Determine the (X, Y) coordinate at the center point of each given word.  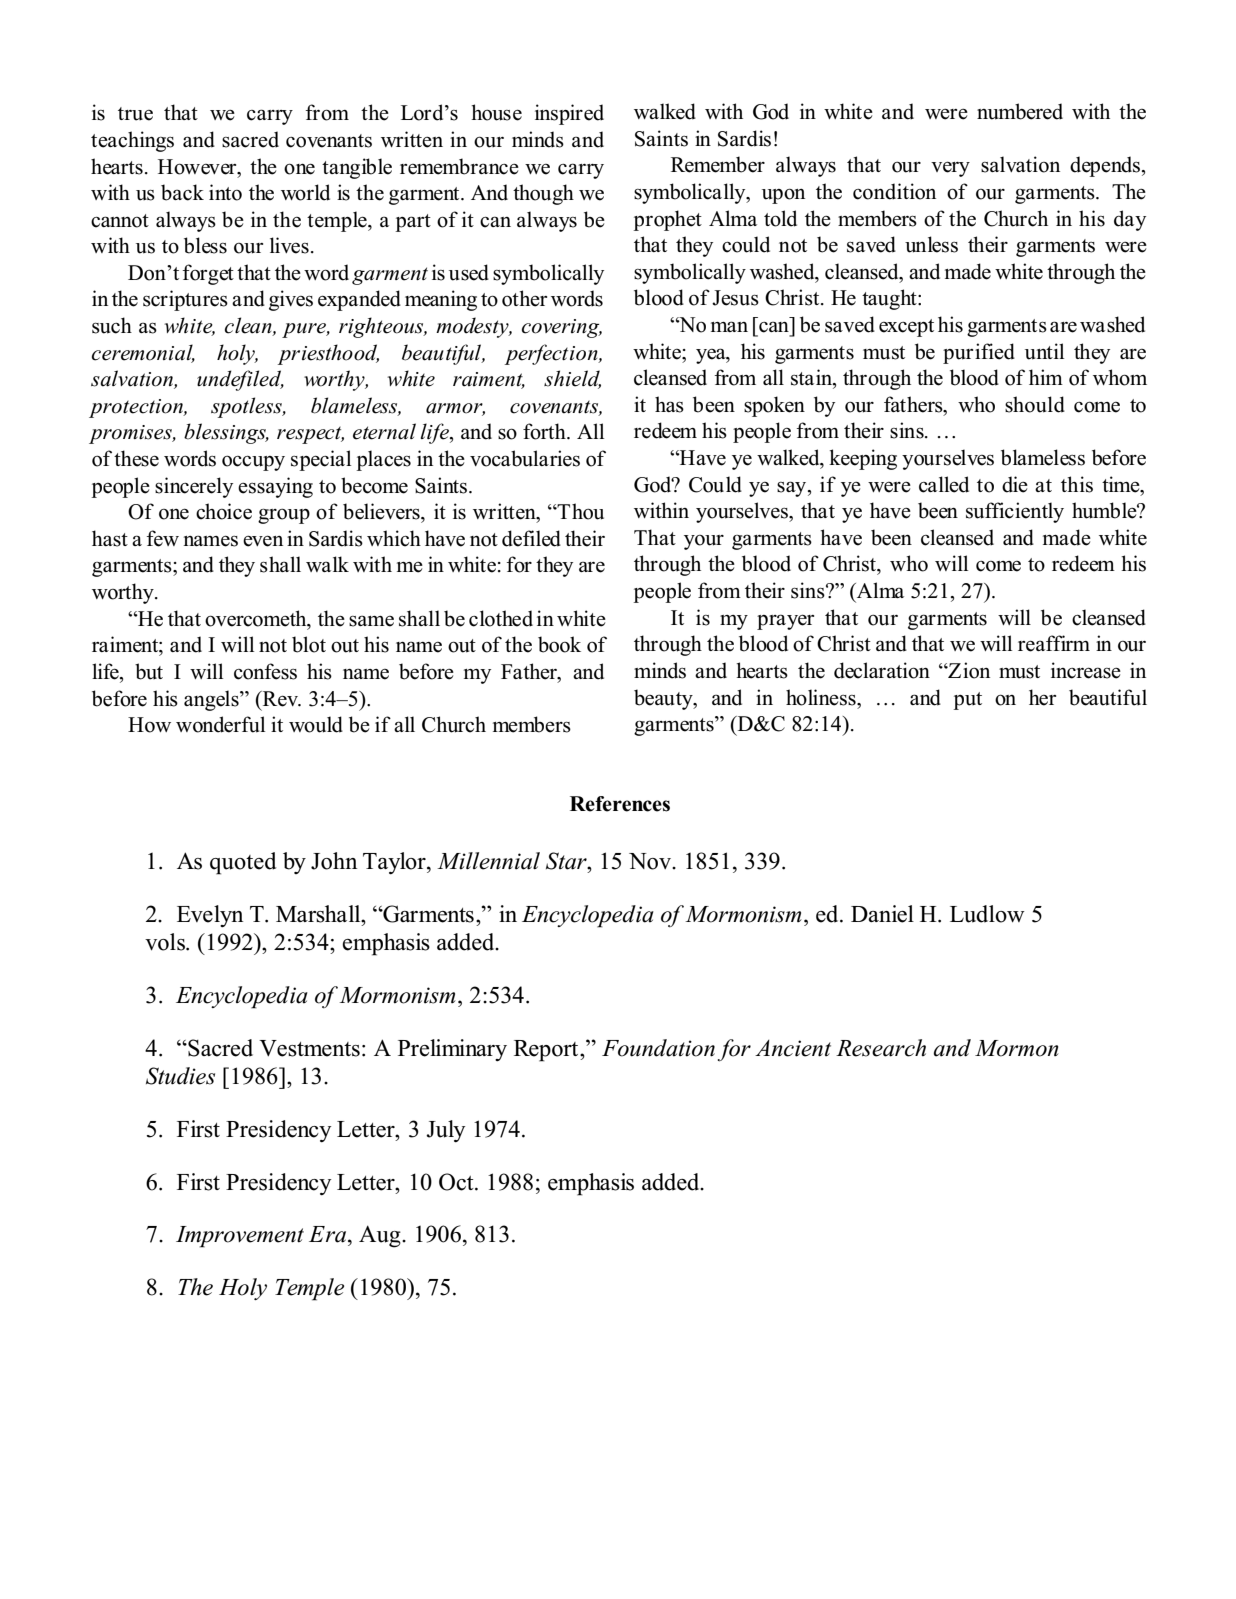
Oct (457, 1182)
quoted (243, 863)
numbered (1020, 111)
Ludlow (987, 914)
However (198, 167)
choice (224, 511)
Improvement (240, 1237)
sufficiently (1015, 512)
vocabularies (525, 458)
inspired (569, 114)
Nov (651, 861)
